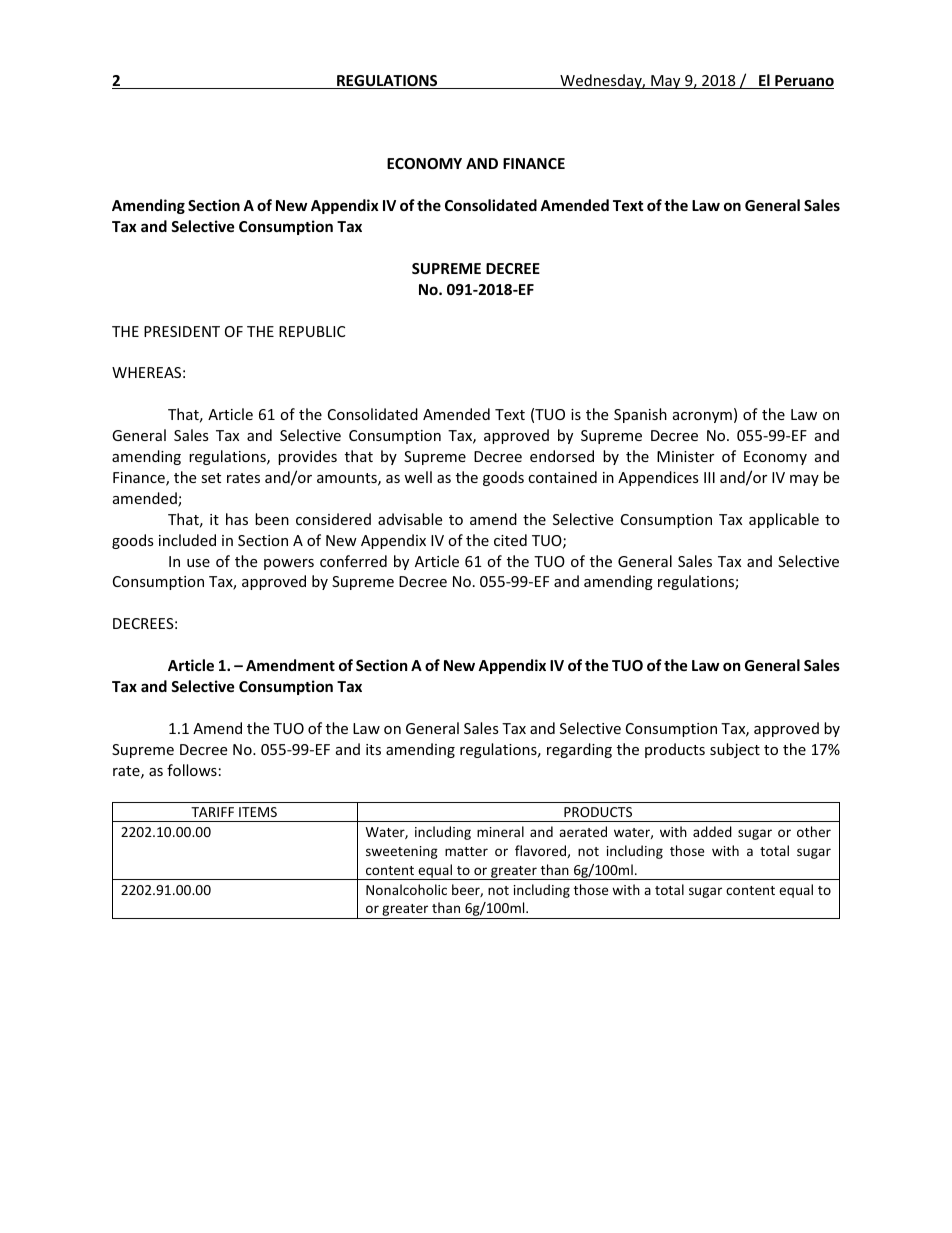 Image resolution: width=952 pixels, height=1233 pixels. I want to click on III, so click(709, 477).
